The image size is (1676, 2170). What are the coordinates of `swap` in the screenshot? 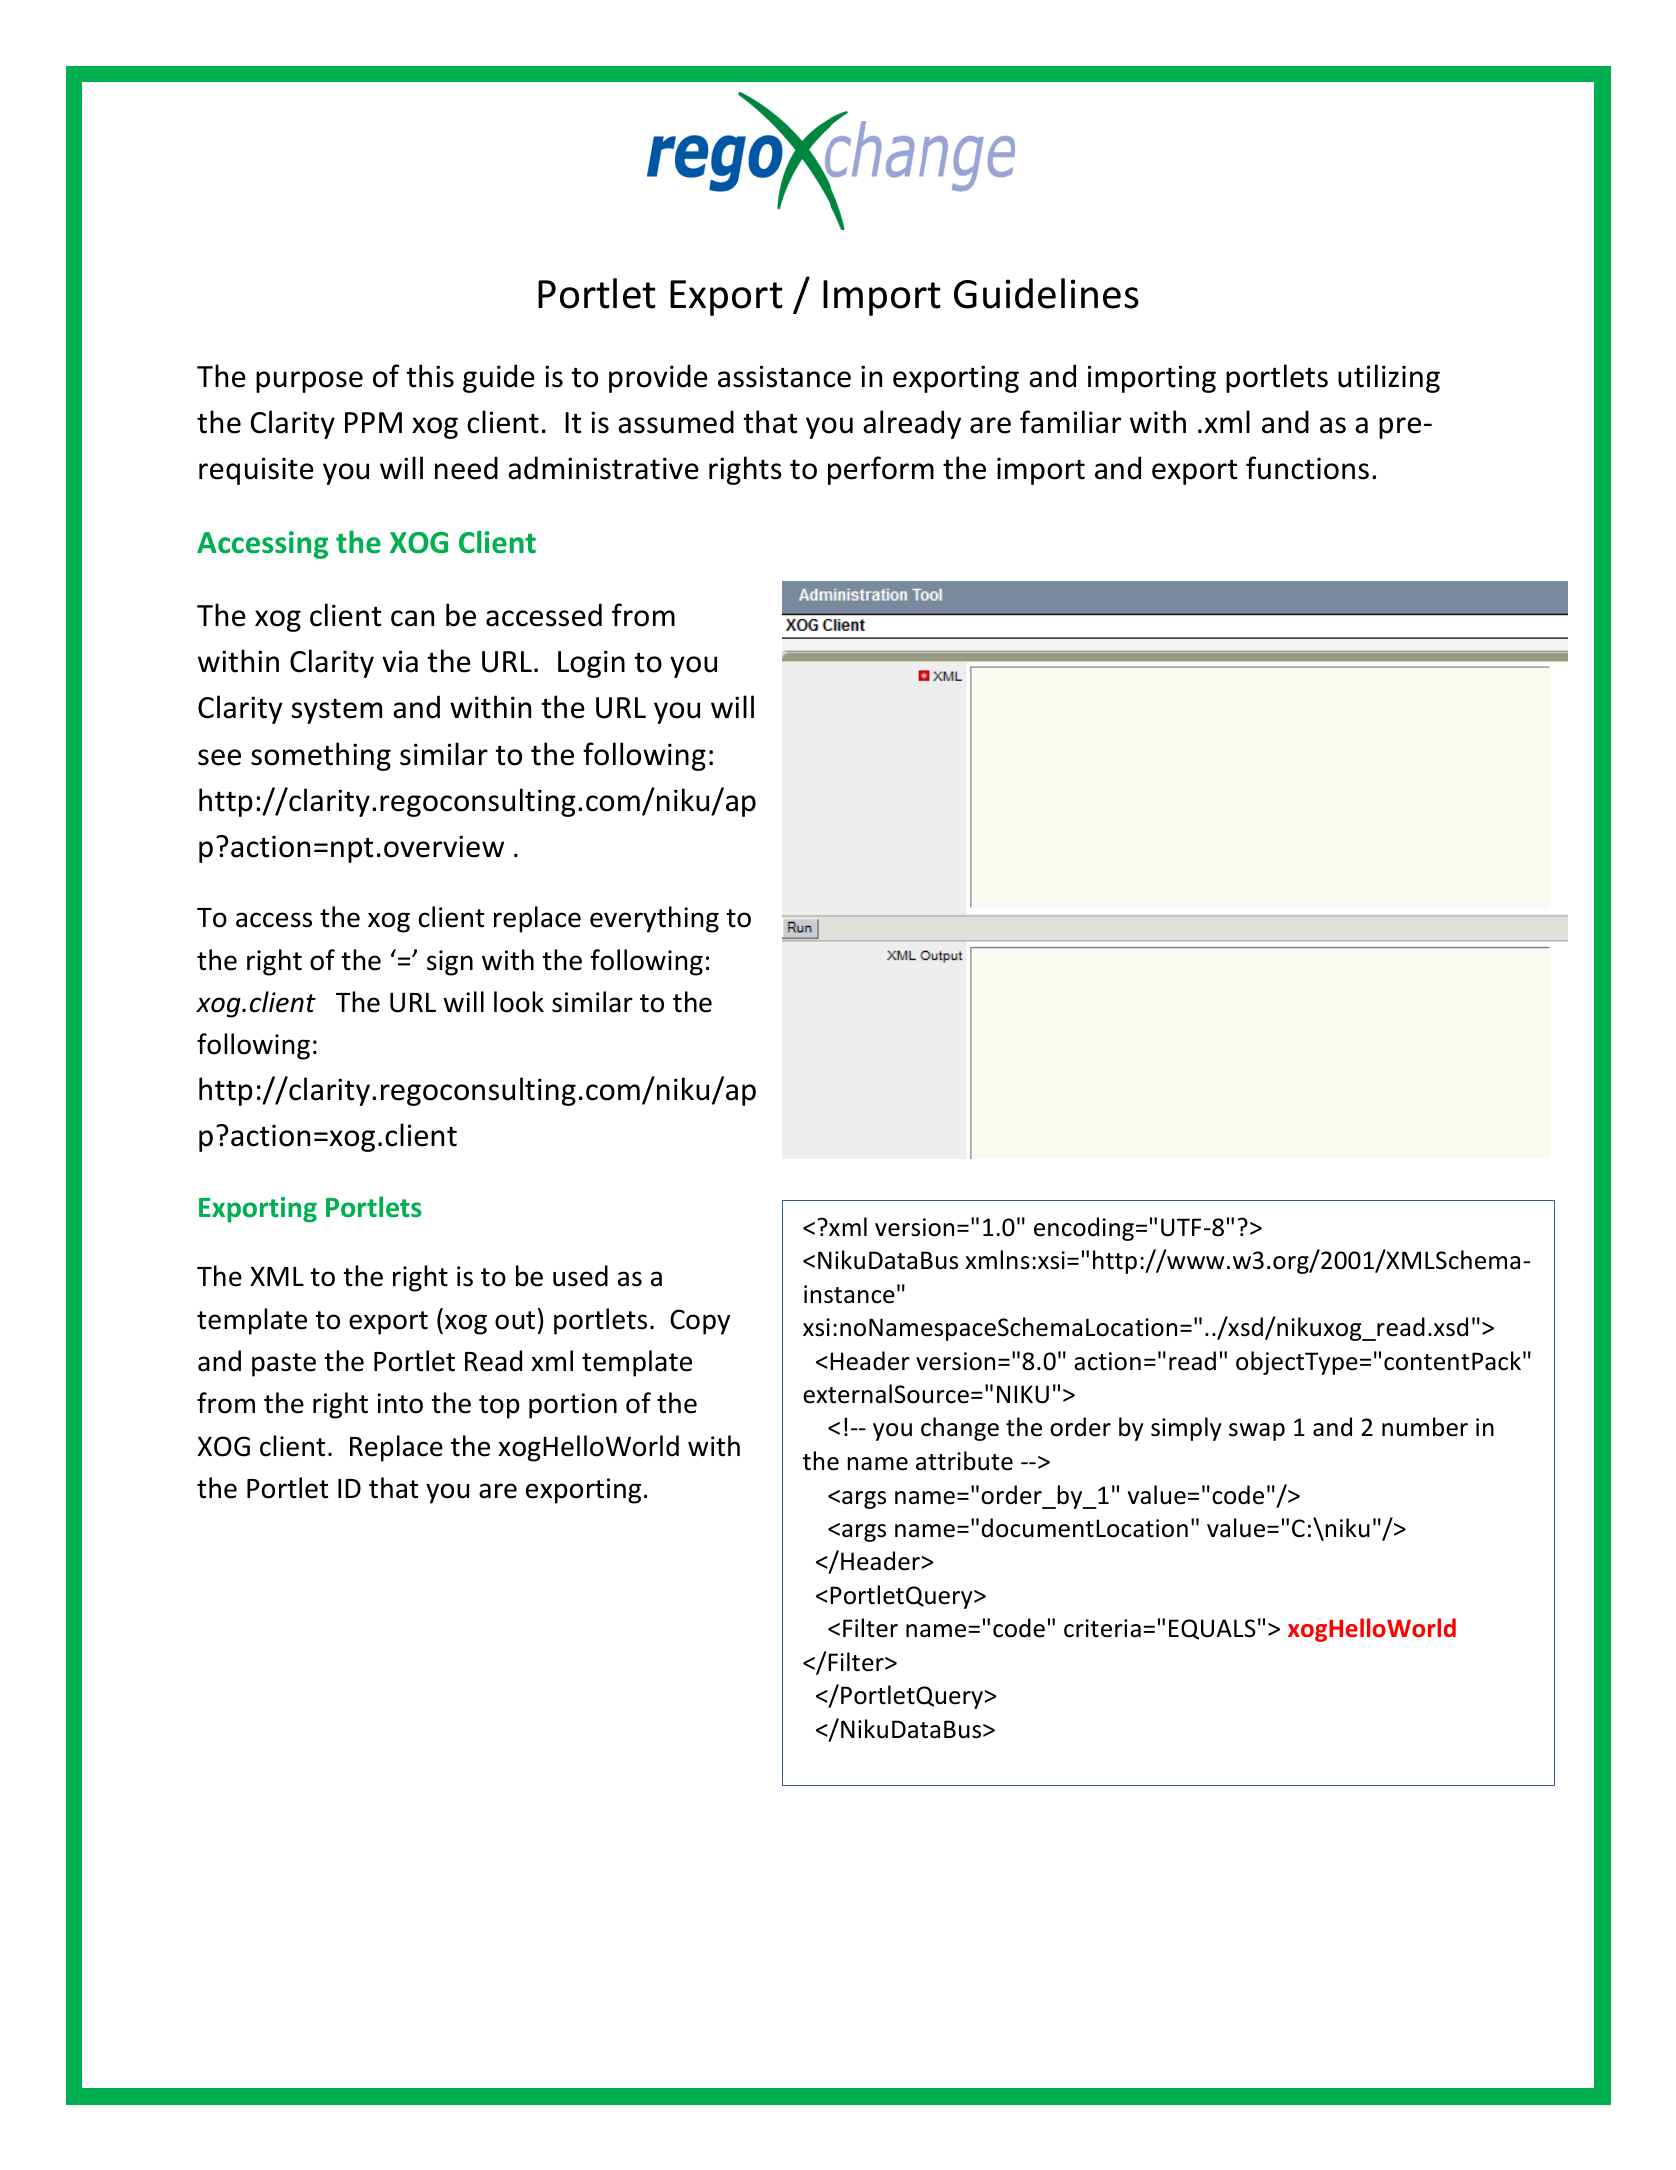 It's located at (1257, 1432).
